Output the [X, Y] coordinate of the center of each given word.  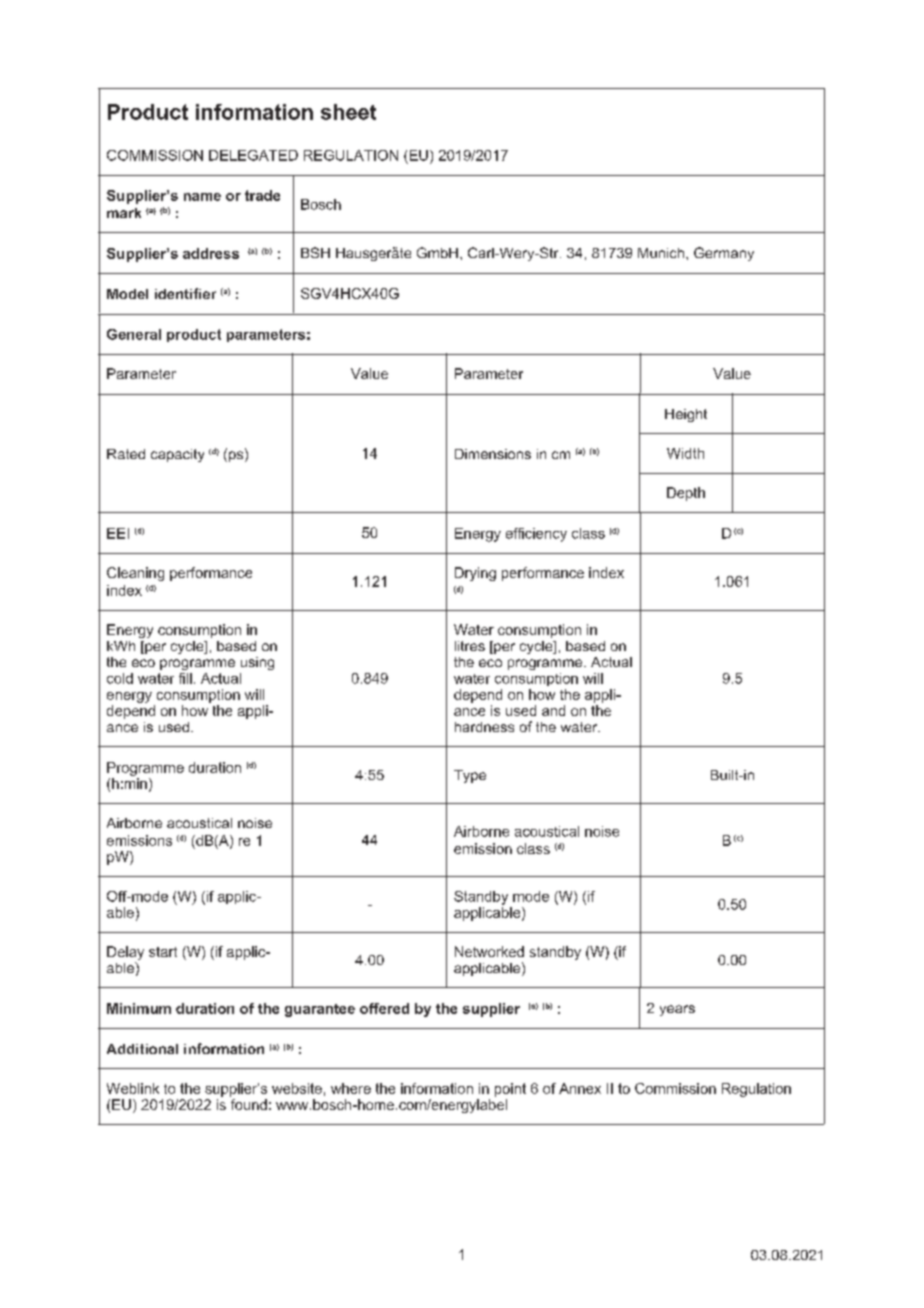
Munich [661, 253]
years [677, 1010]
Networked [489, 951]
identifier [185, 293]
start [163, 952]
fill [185, 678]
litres [470, 646]
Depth [686, 494]
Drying [475, 574]
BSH [315, 252]
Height [686, 415]
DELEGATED [253, 155]
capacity [177, 455]
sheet [348, 112]
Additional [142, 1049]
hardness [484, 727]
